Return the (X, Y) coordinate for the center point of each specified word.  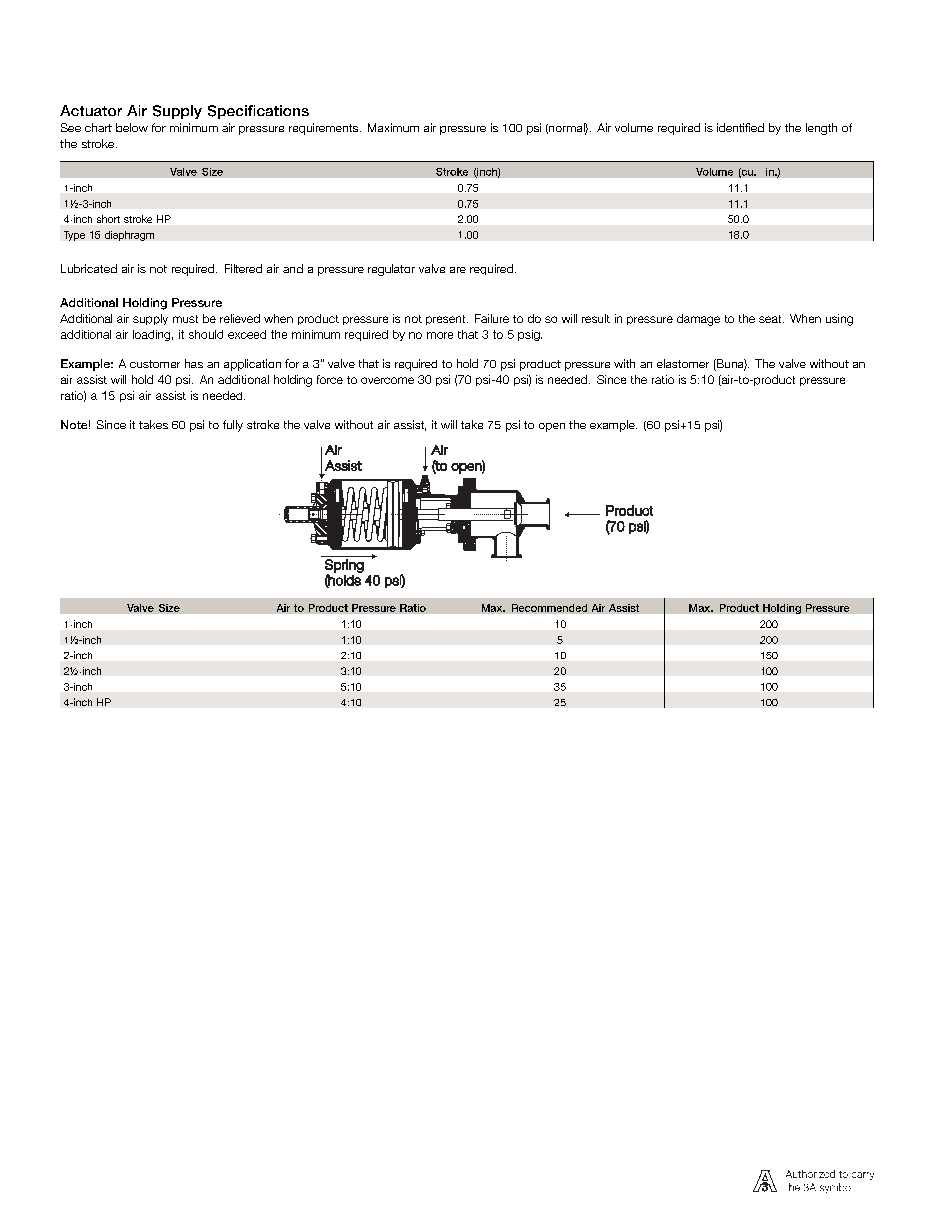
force (330, 379)
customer (155, 364)
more (440, 335)
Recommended (549, 608)
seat (771, 319)
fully (233, 426)
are (458, 270)
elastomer (683, 363)
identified (740, 127)
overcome (387, 380)
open (552, 427)
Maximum (393, 127)
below (132, 127)
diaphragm (129, 236)
